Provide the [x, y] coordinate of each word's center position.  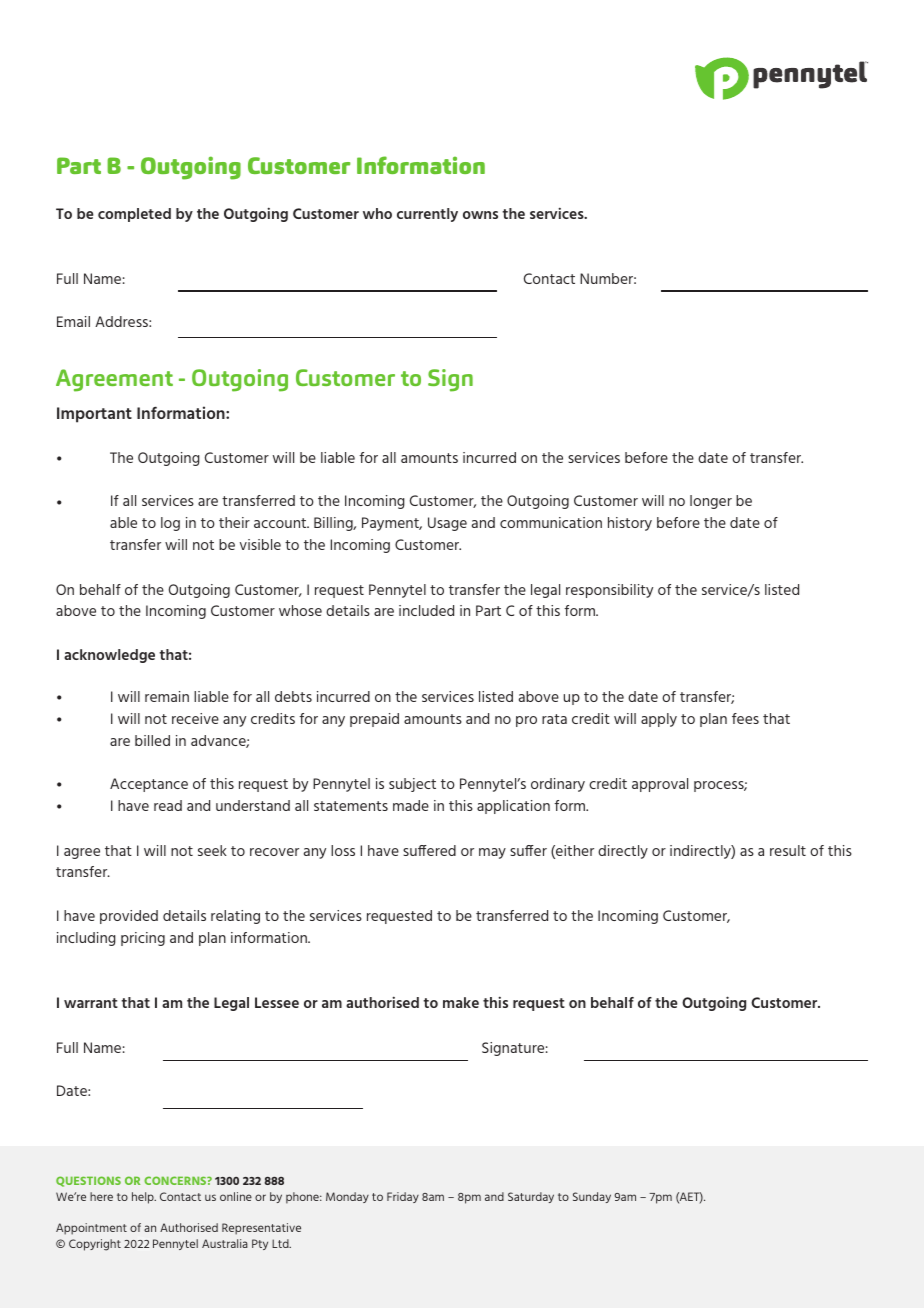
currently [427, 215]
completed [134, 215]
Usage [447, 524]
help [144, 1198]
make [461, 1002]
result [788, 850]
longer [711, 502]
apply [659, 720]
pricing [143, 939]
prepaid [374, 720]
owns [480, 215]
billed [152, 740]
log [170, 524]
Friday [403, 1197]
